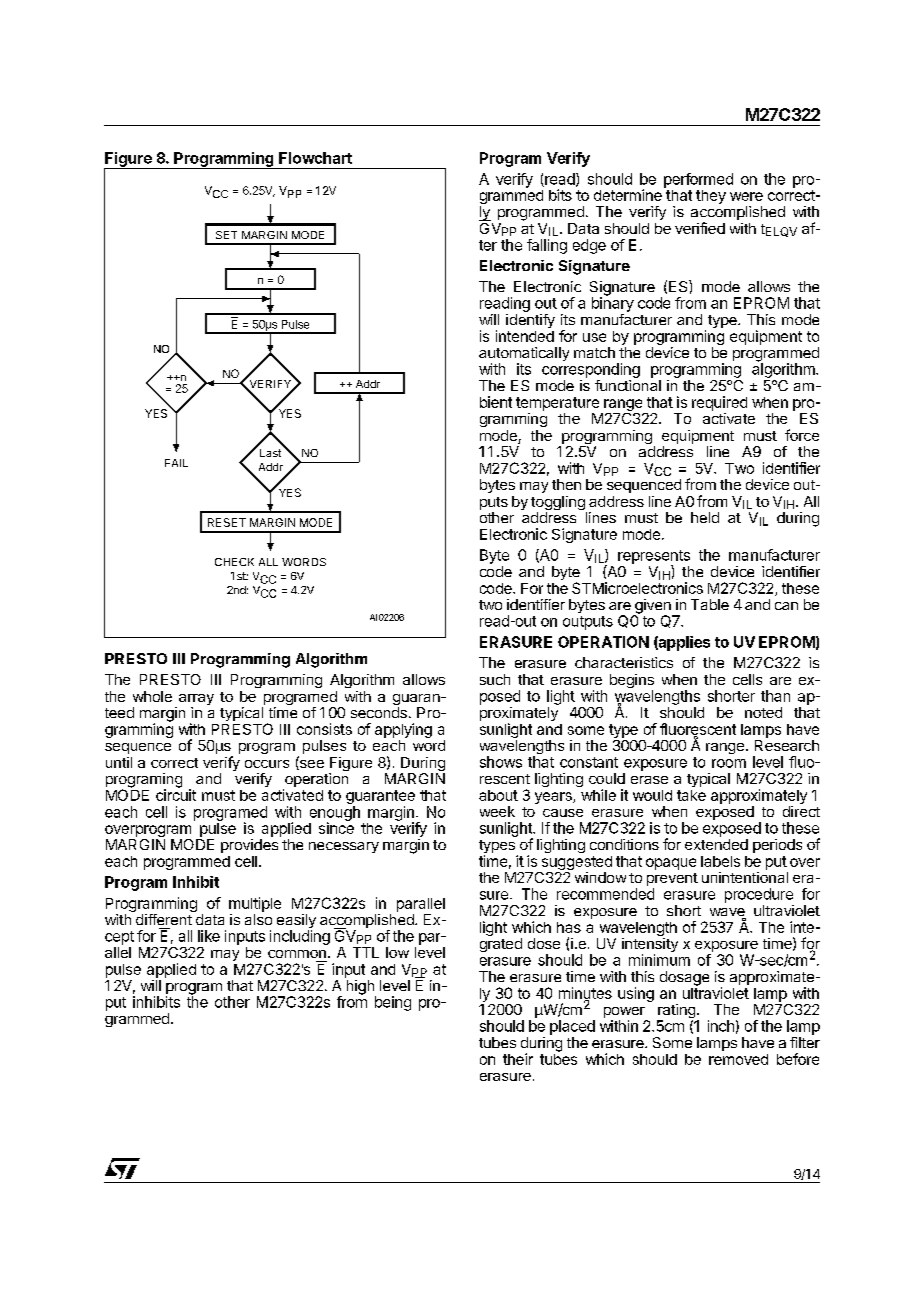 The image size is (924, 1308). I want to click on their, so click(518, 1059).
